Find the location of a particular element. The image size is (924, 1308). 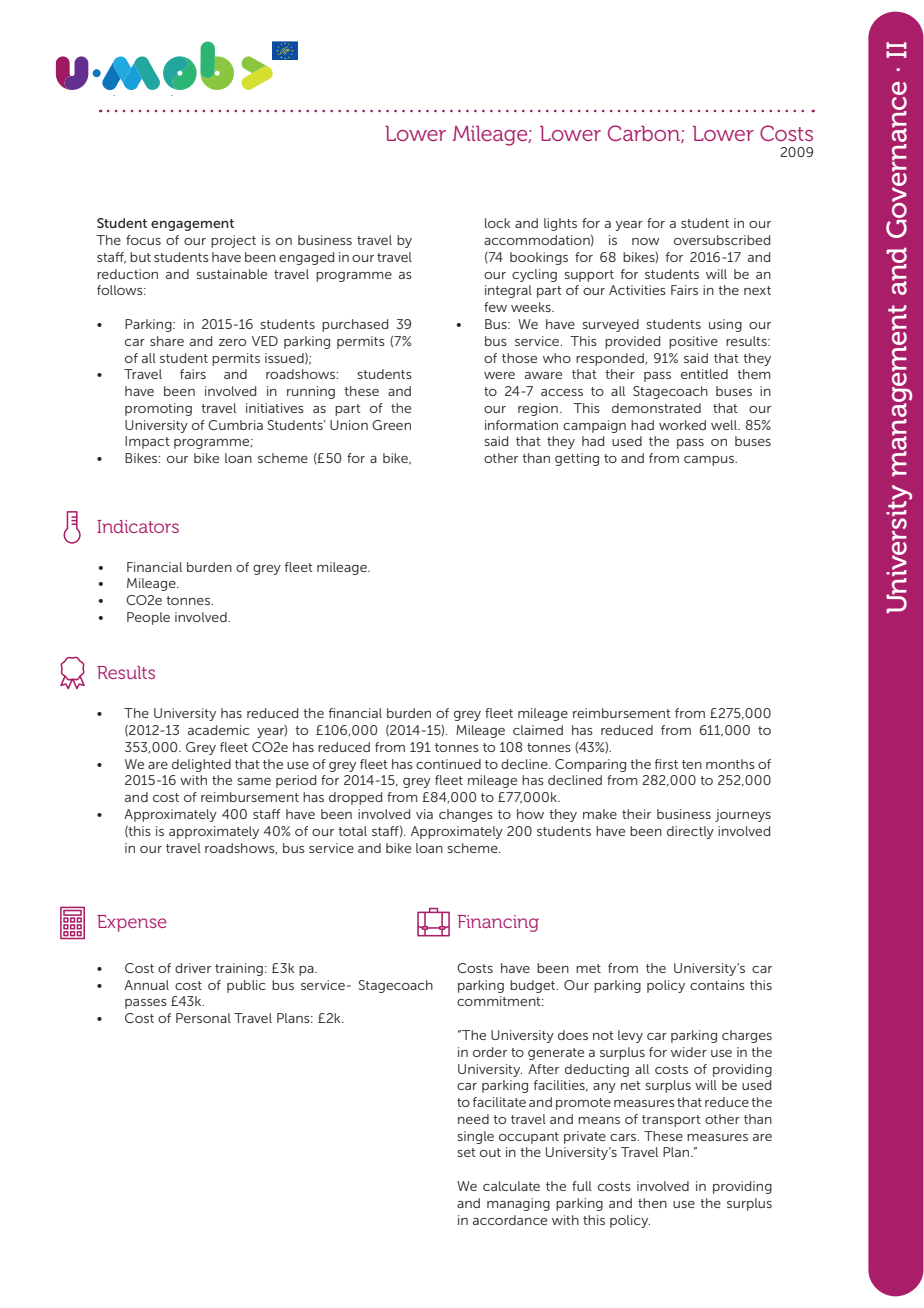

Personal is located at coordinates (203, 1018).
